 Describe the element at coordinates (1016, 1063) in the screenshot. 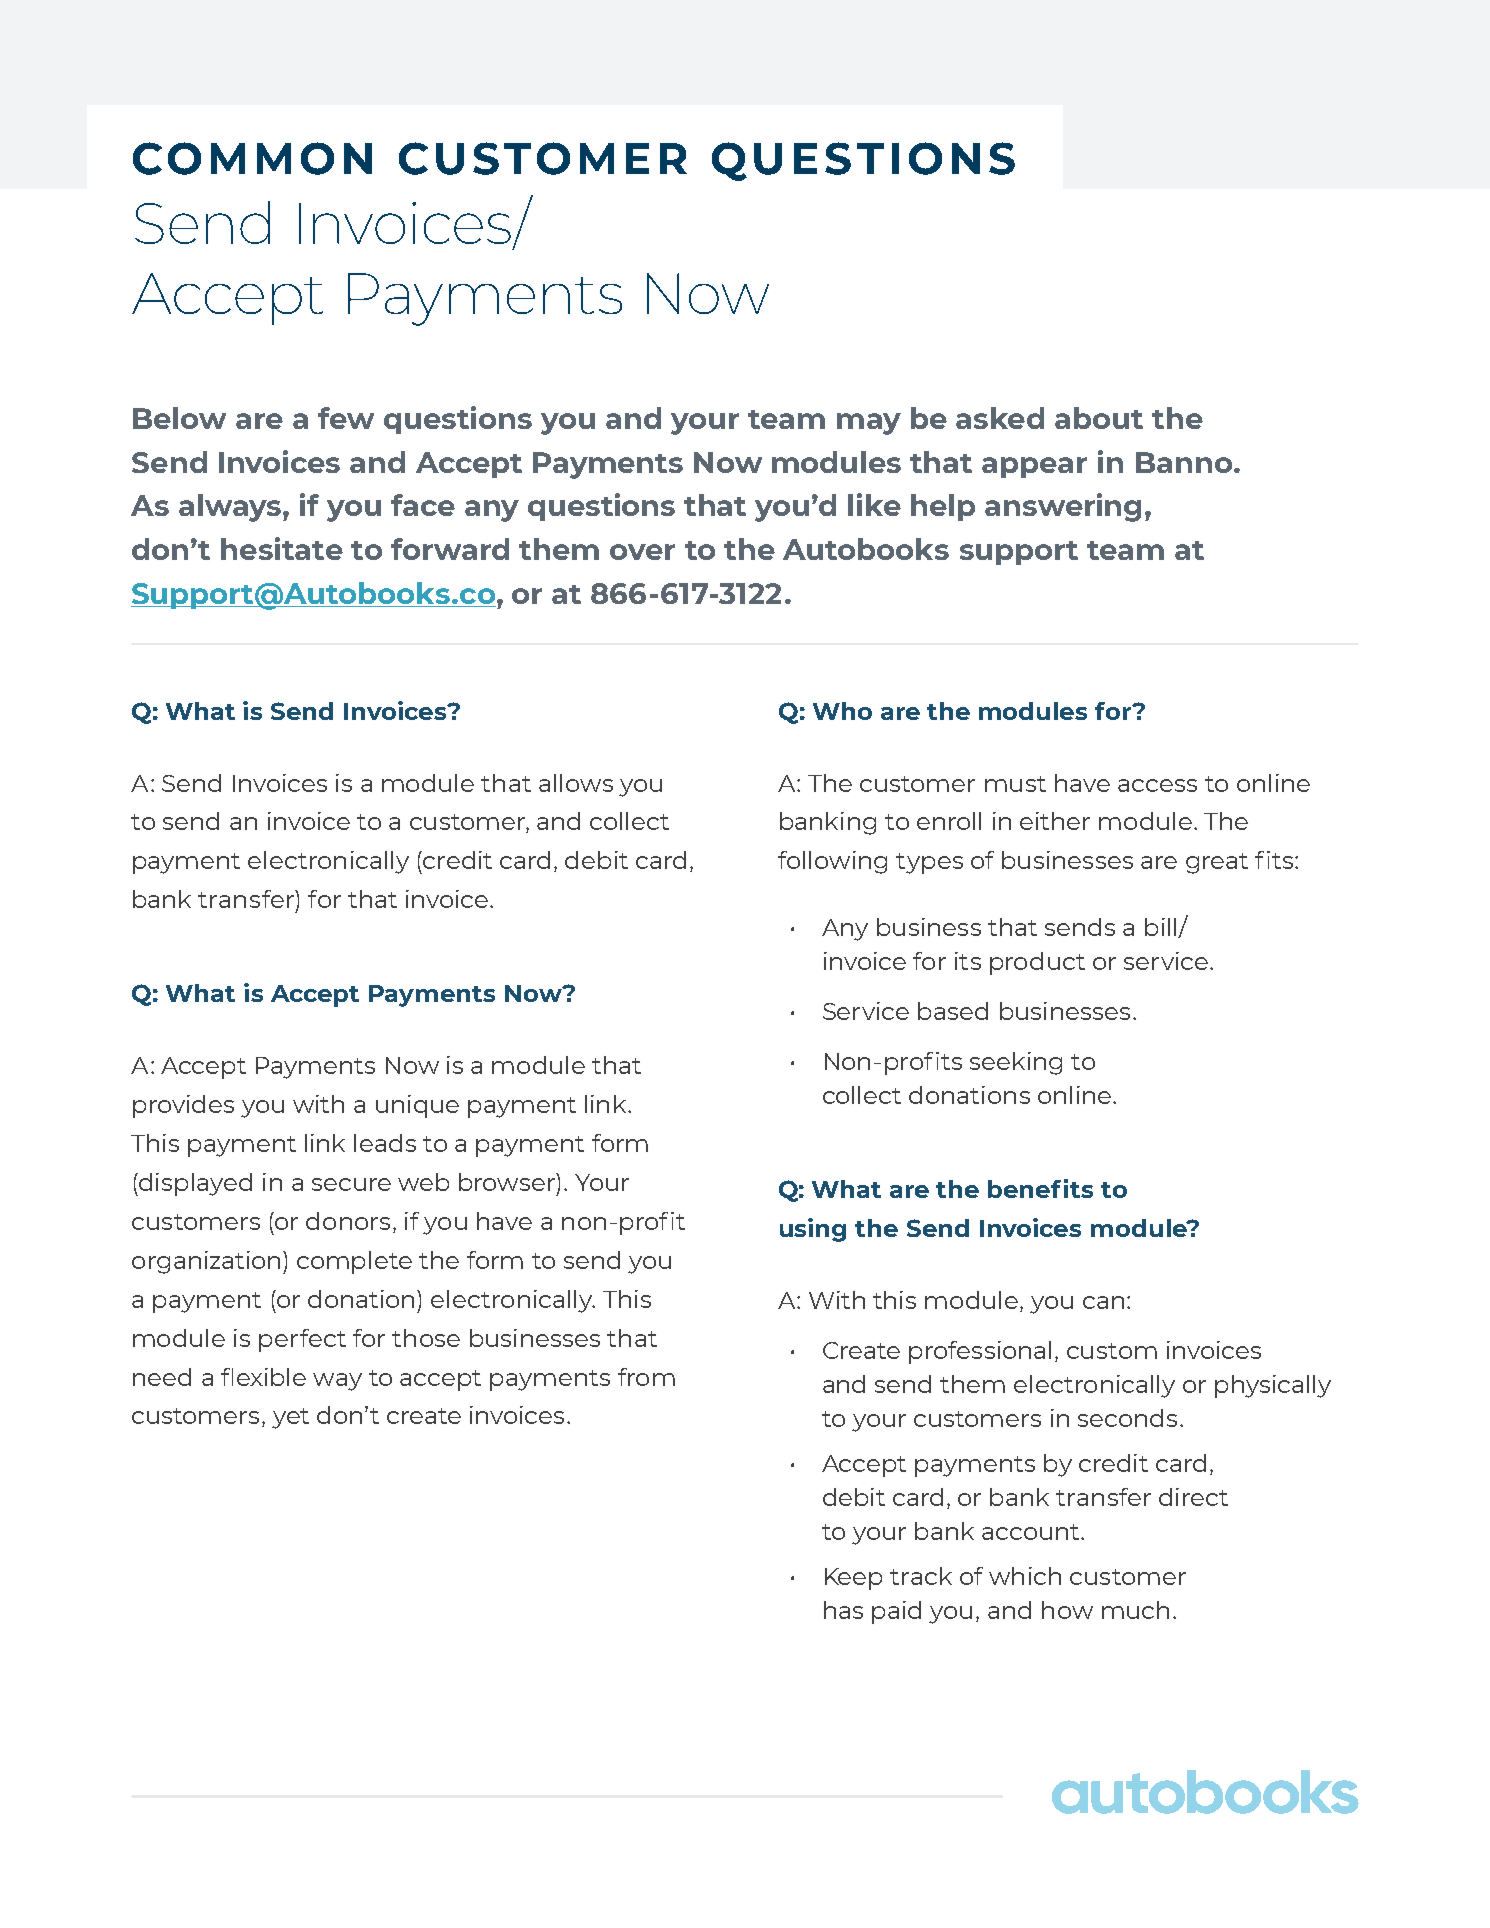

I see `seeking` at that location.
